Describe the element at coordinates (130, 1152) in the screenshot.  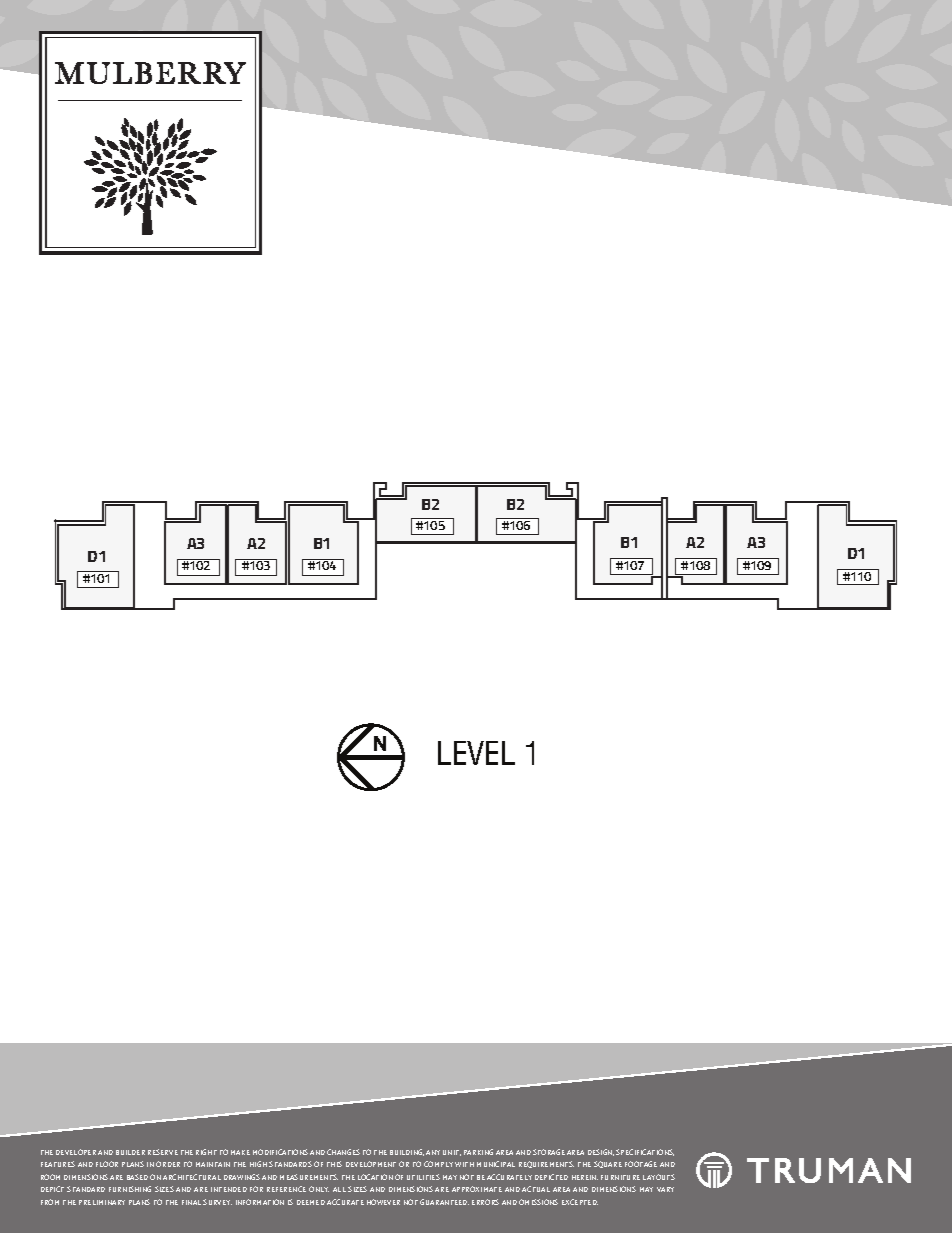
I see `BUILDER` at that location.
